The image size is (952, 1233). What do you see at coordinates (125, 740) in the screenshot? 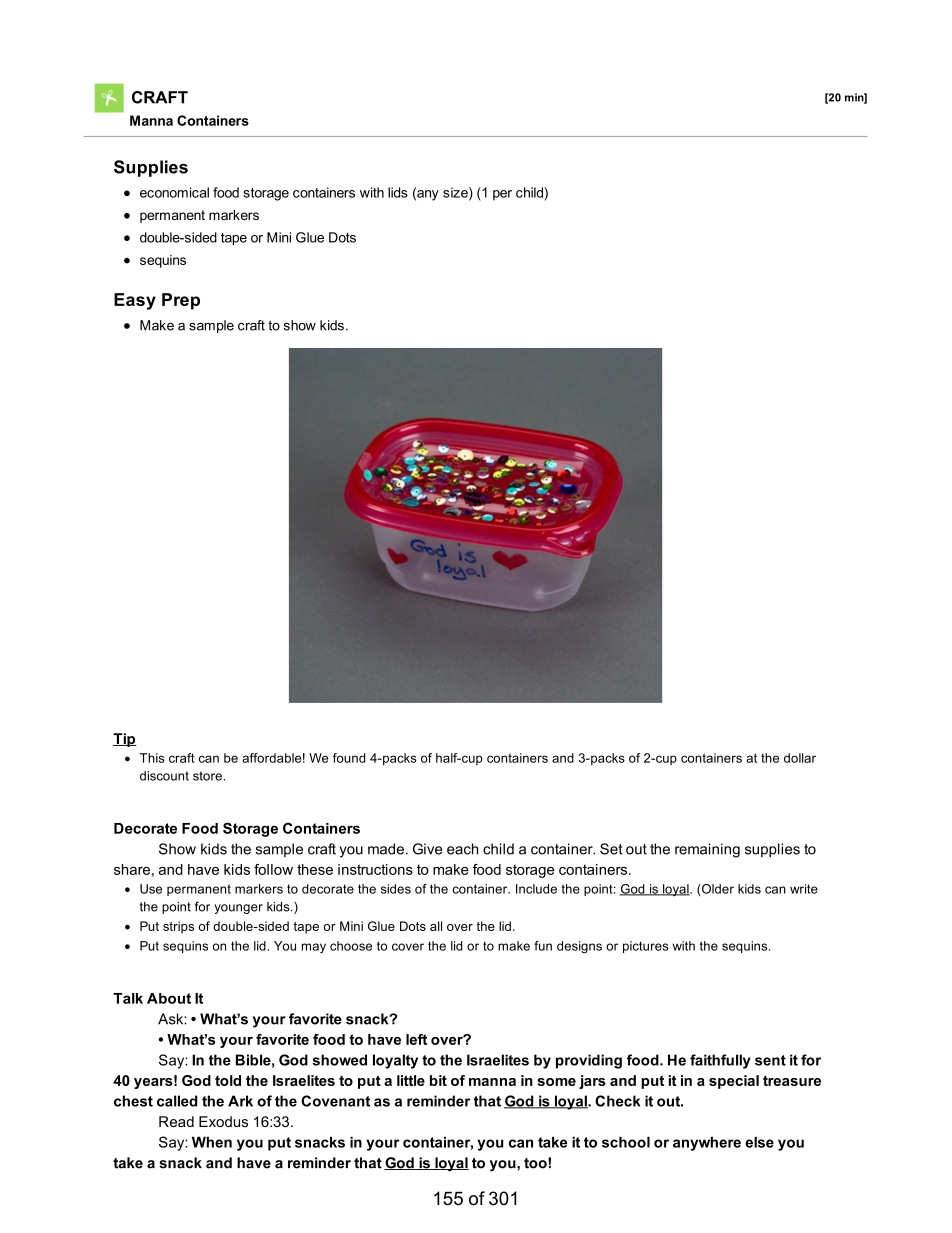
I see `Tip` at bounding box center [125, 740].
